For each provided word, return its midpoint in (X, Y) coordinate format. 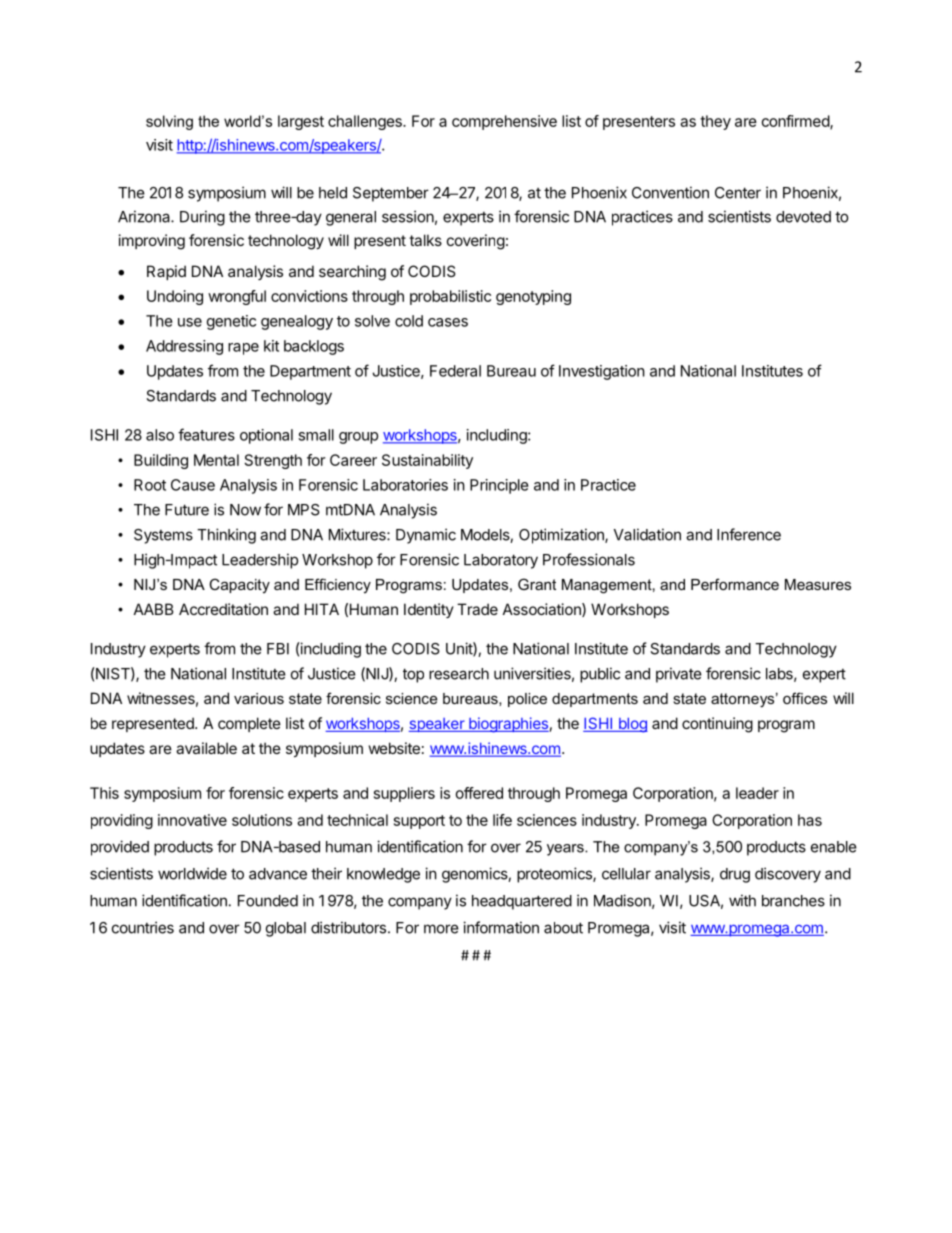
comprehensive (504, 122)
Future (187, 510)
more (441, 929)
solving (169, 122)
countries (143, 927)
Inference (749, 534)
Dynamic (426, 536)
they (715, 122)
